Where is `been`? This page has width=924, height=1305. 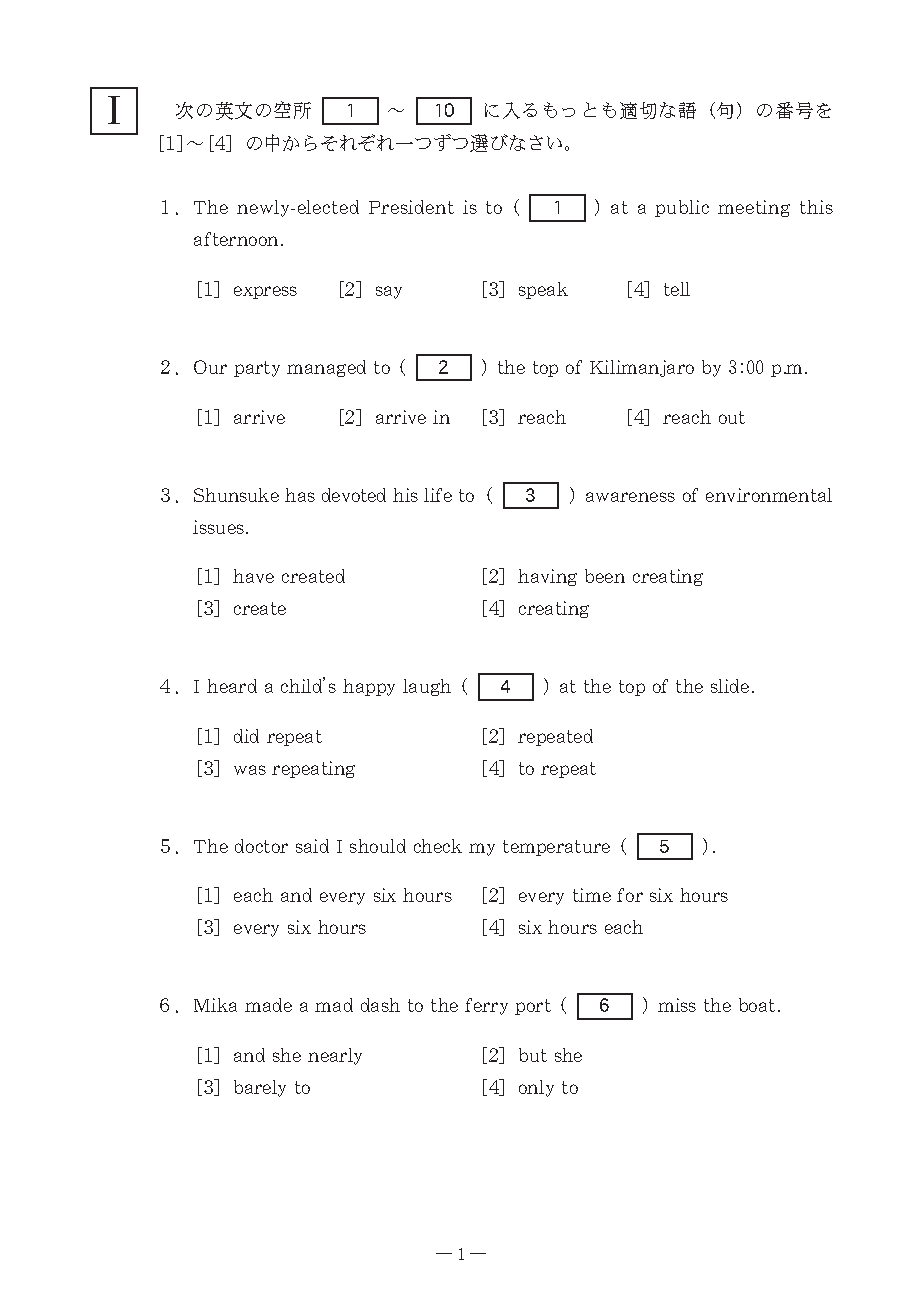 been is located at coordinates (605, 576).
